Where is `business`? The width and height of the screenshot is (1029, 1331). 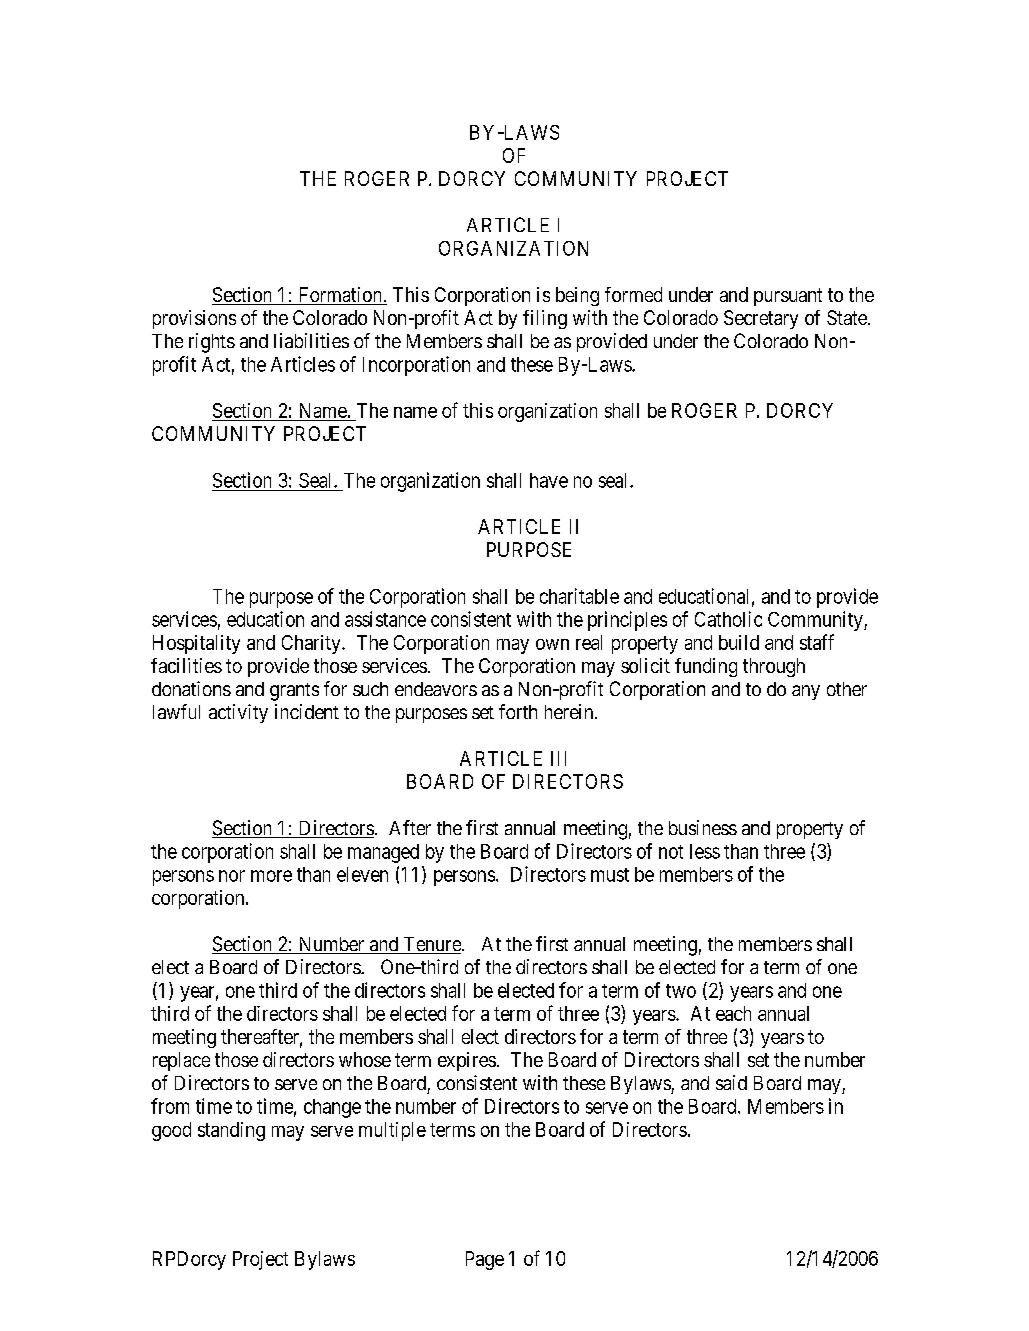 business is located at coordinates (703, 827).
